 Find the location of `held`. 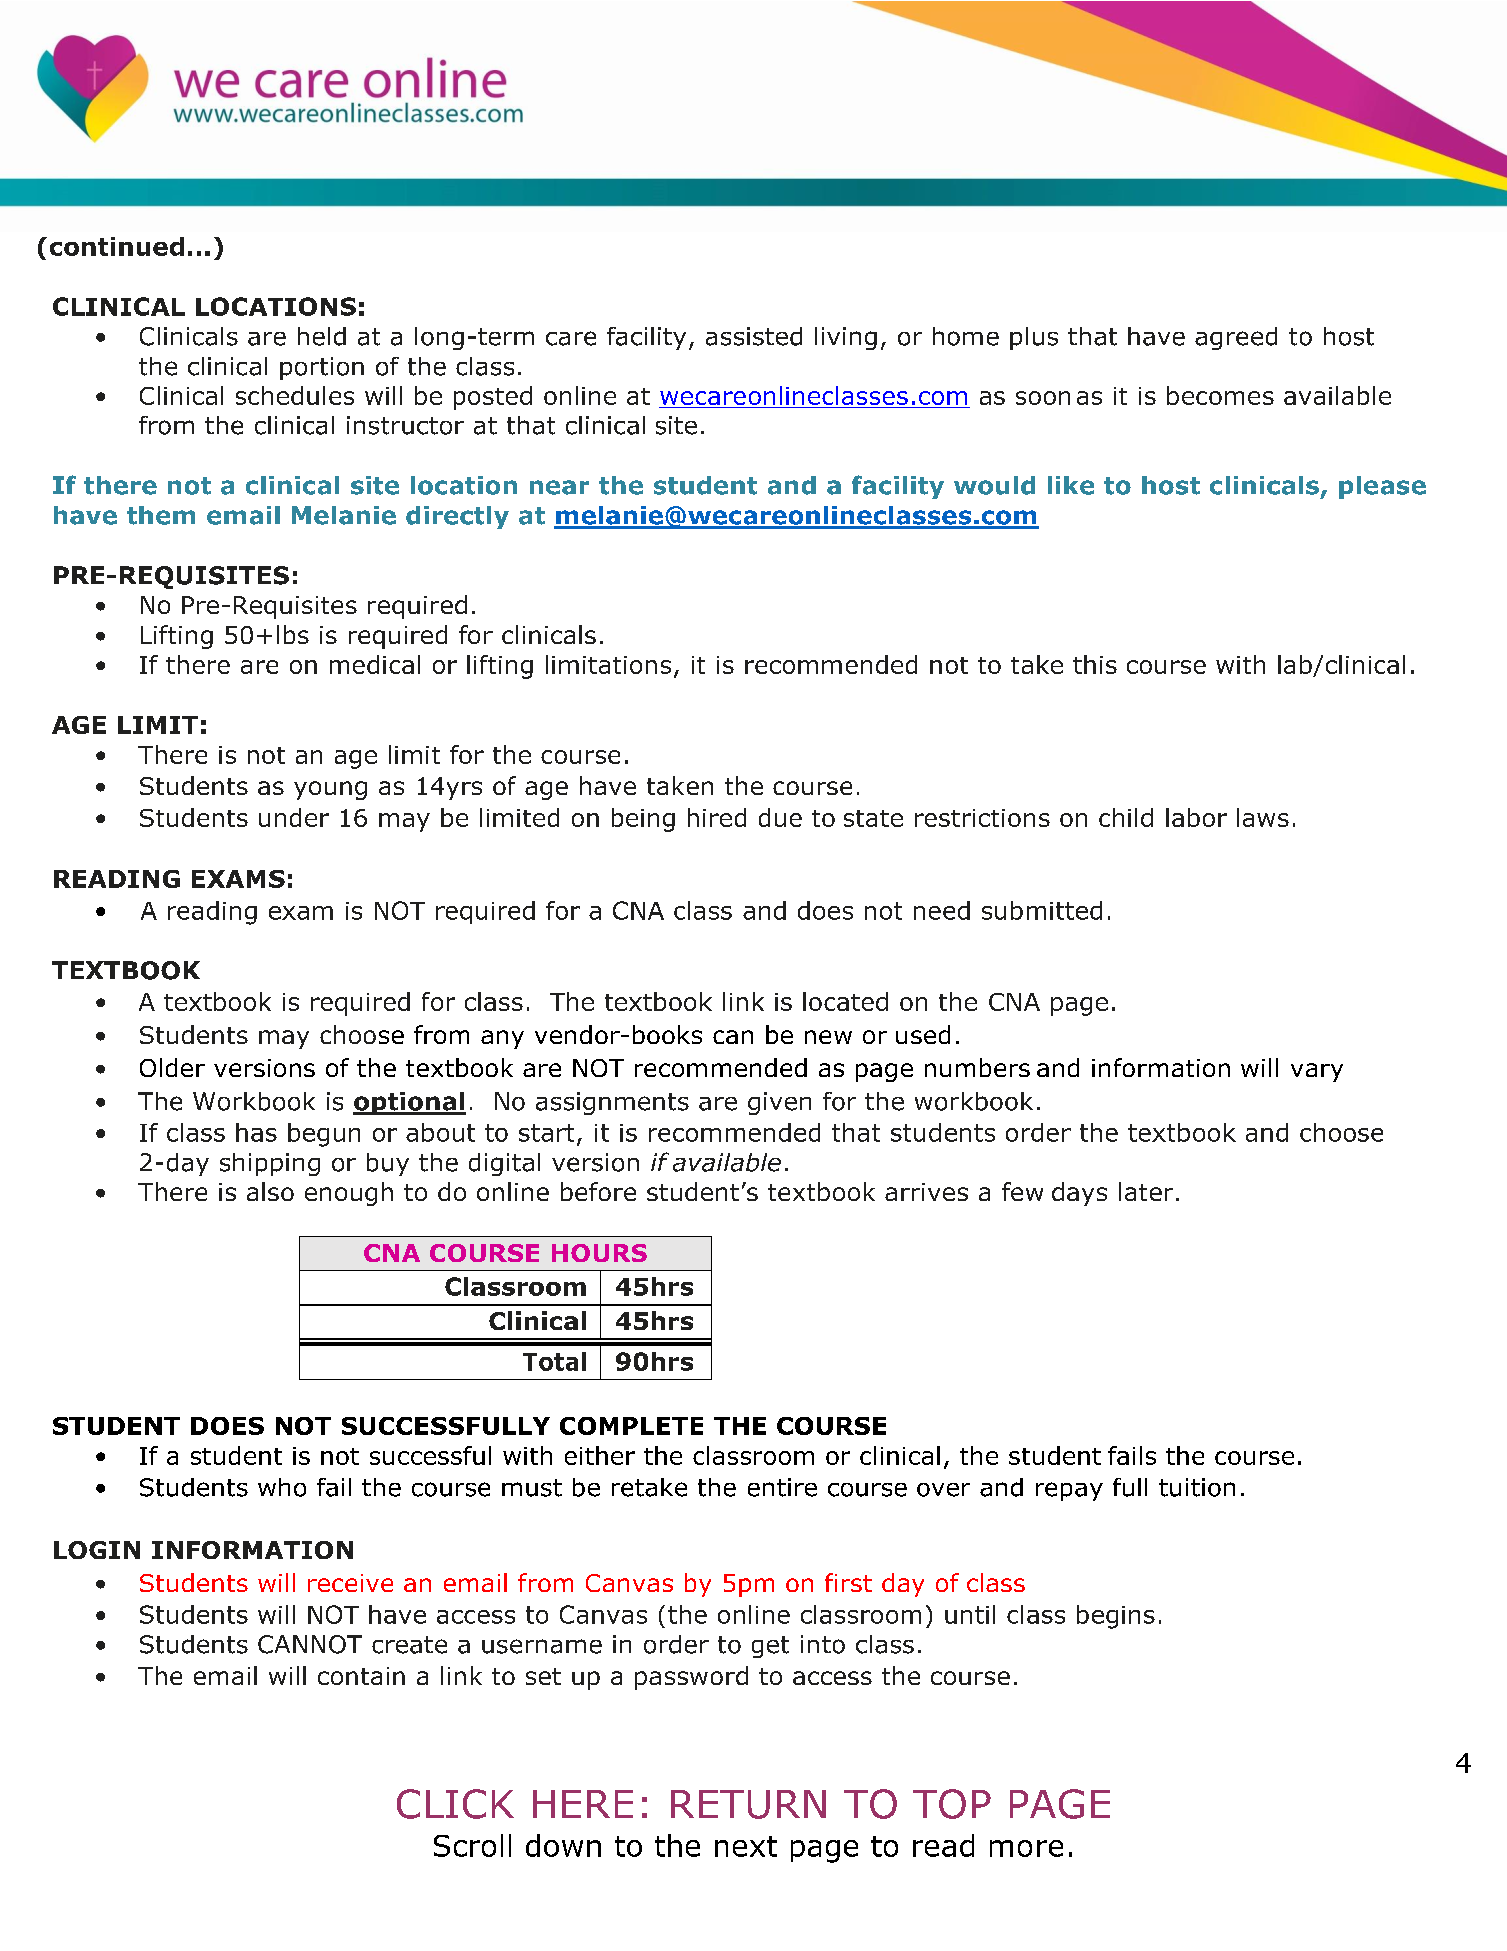

held is located at coordinates (322, 336).
